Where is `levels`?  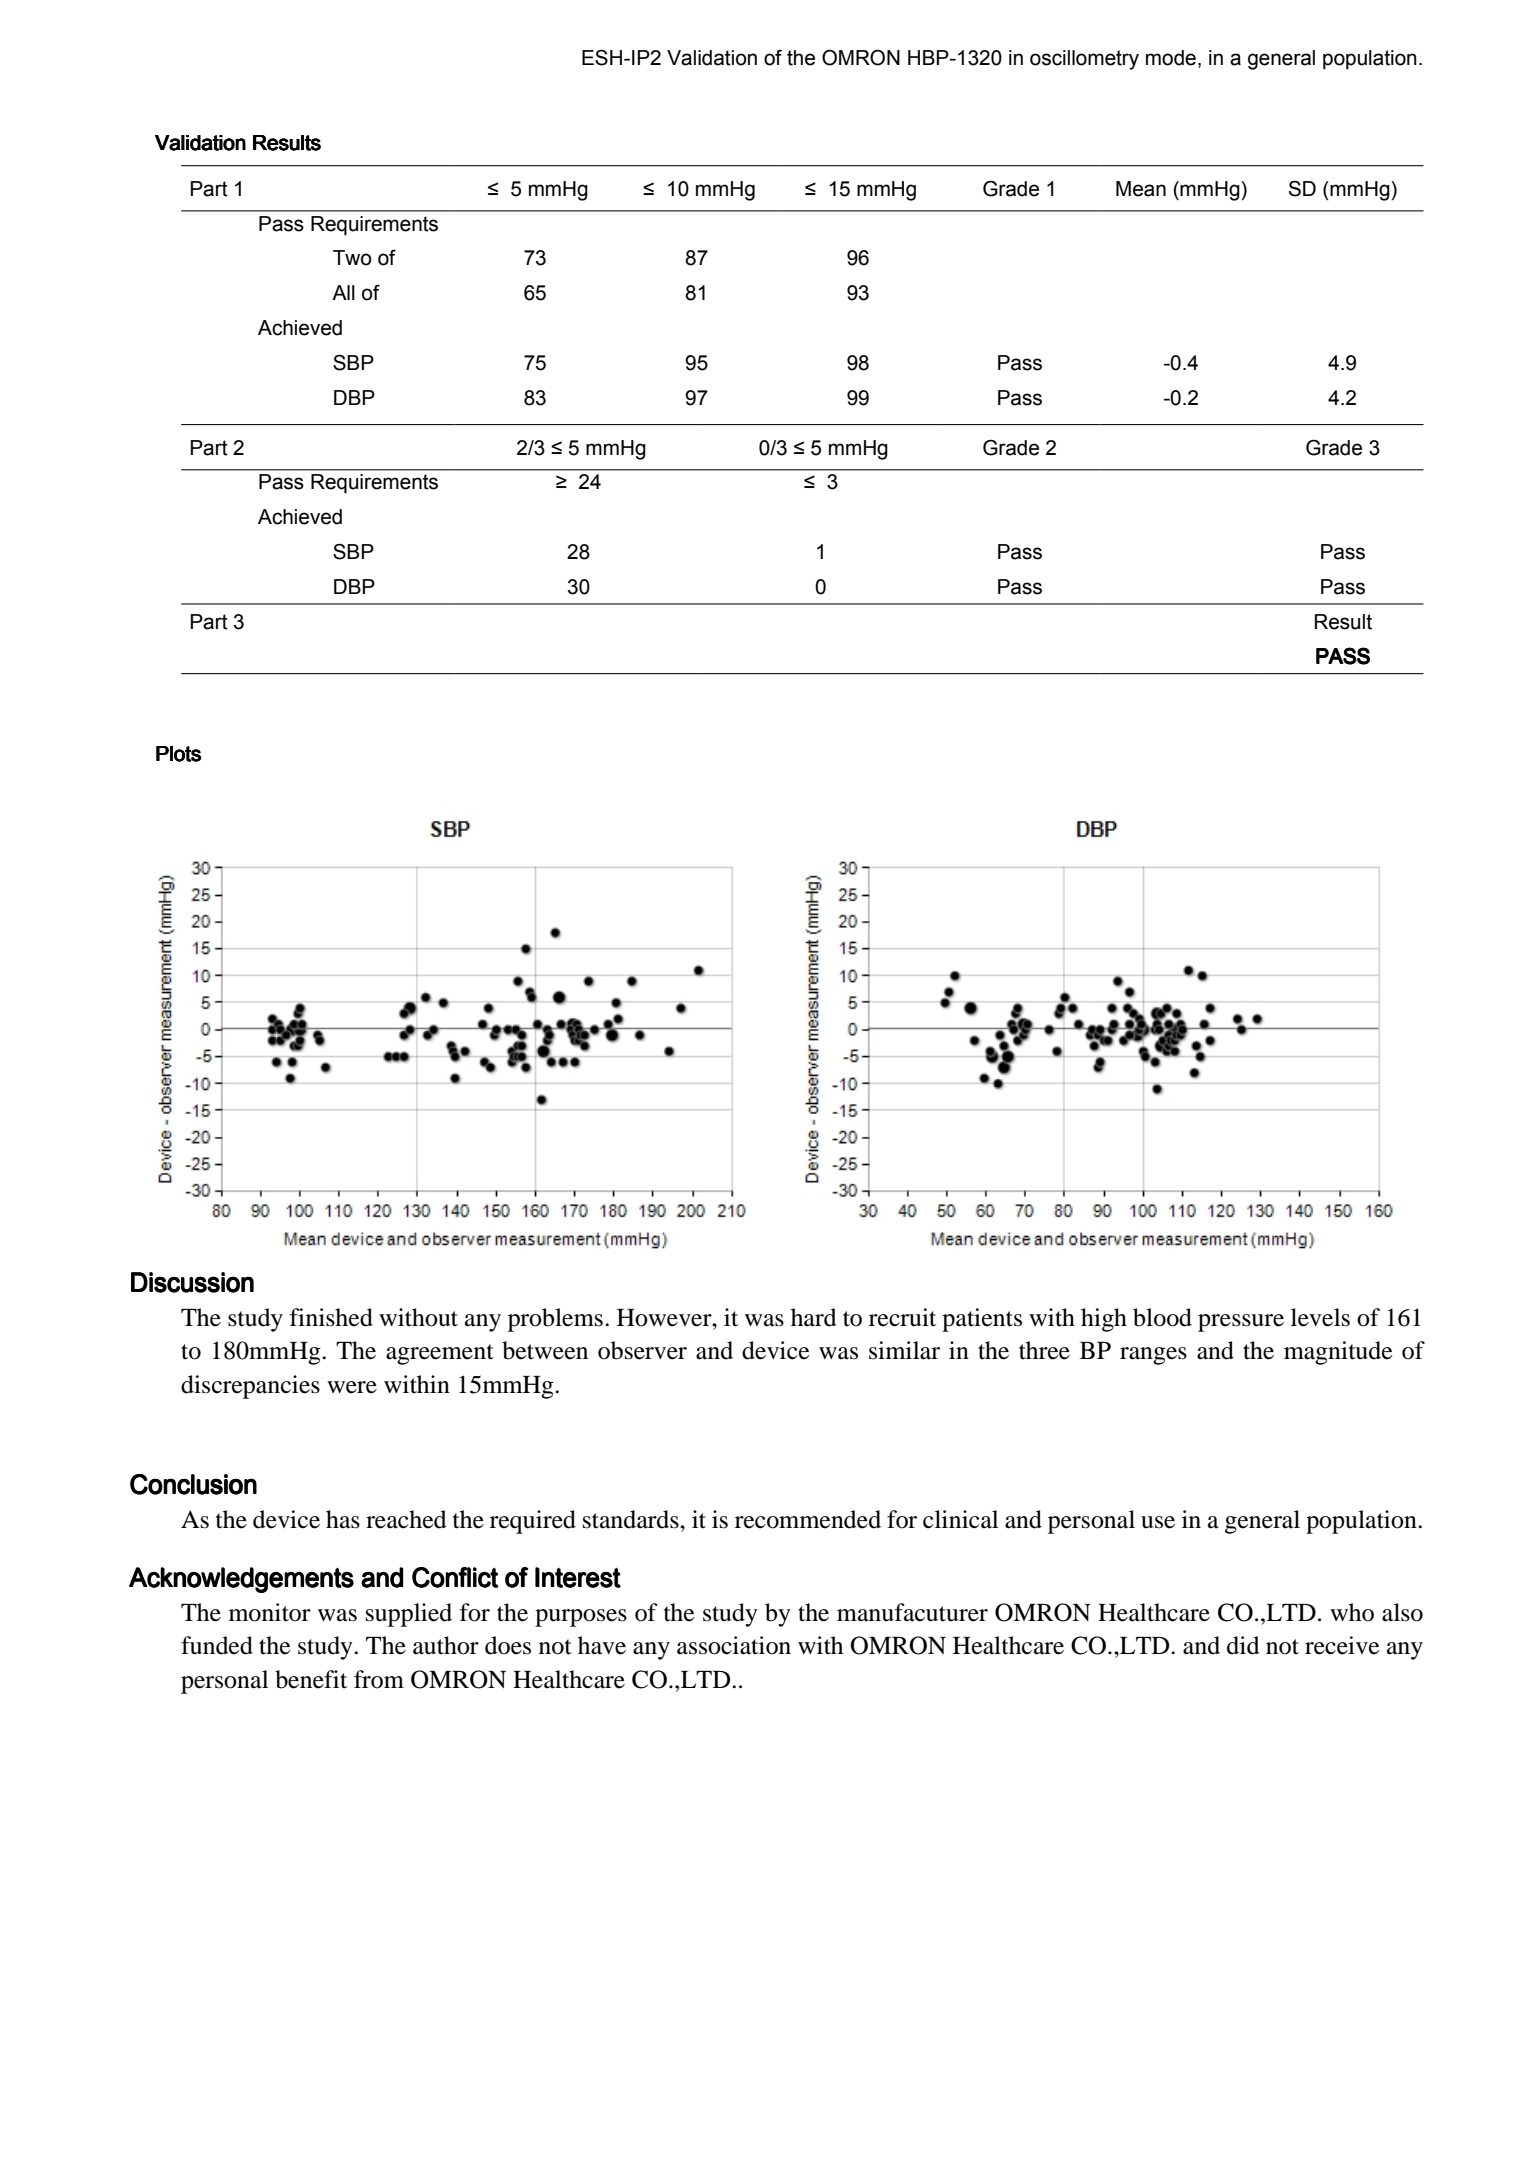
levels is located at coordinates (1320, 1317).
